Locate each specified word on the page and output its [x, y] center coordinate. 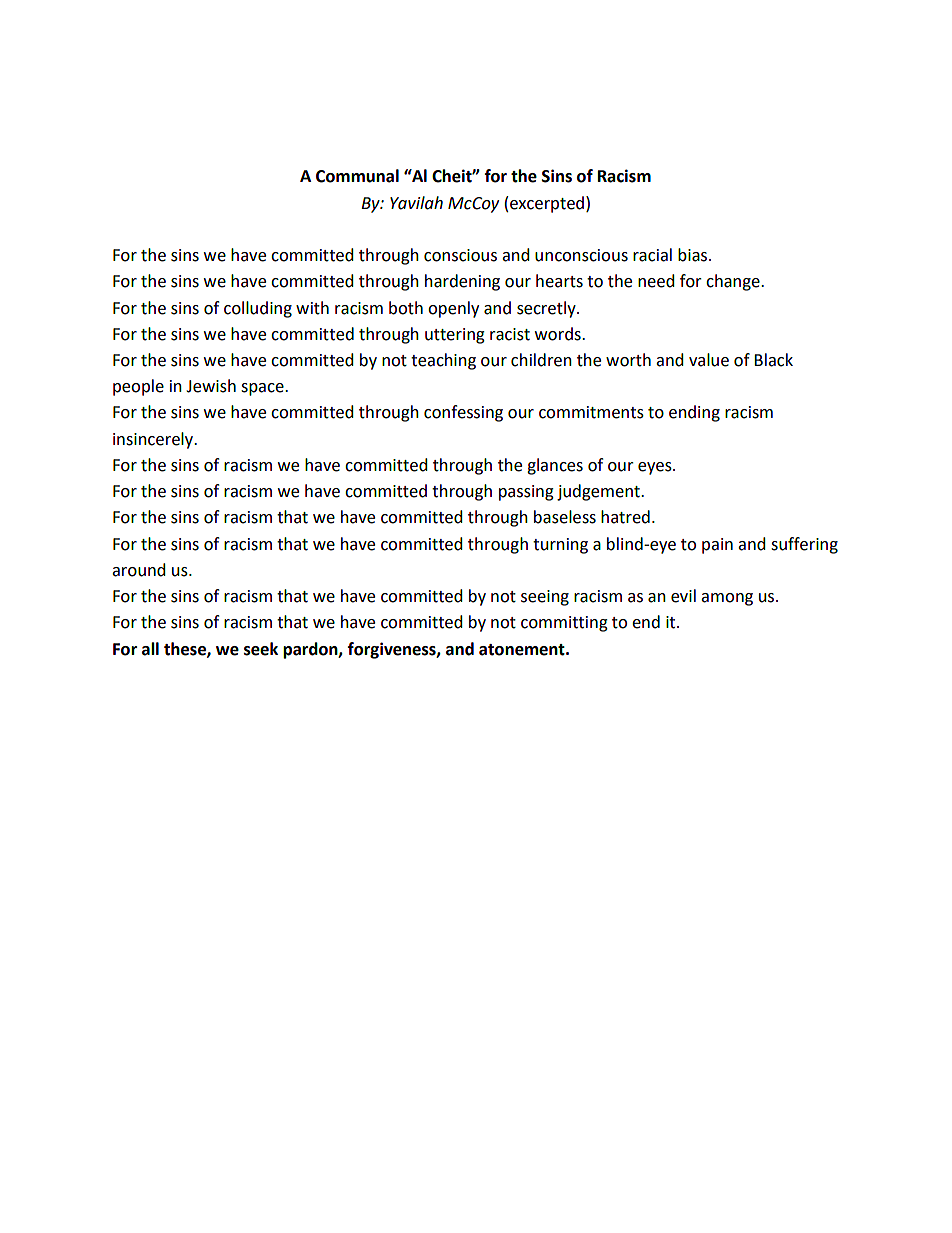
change [734, 282]
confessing [463, 413]
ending [694, 413]
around [139, 570]
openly [453, 309]
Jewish [211, 386]
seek [261, 649]
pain [717, 546]
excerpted [547, 204]
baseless [565, 517]
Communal [357, 176]
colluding [258, 309]
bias [694, 255]
